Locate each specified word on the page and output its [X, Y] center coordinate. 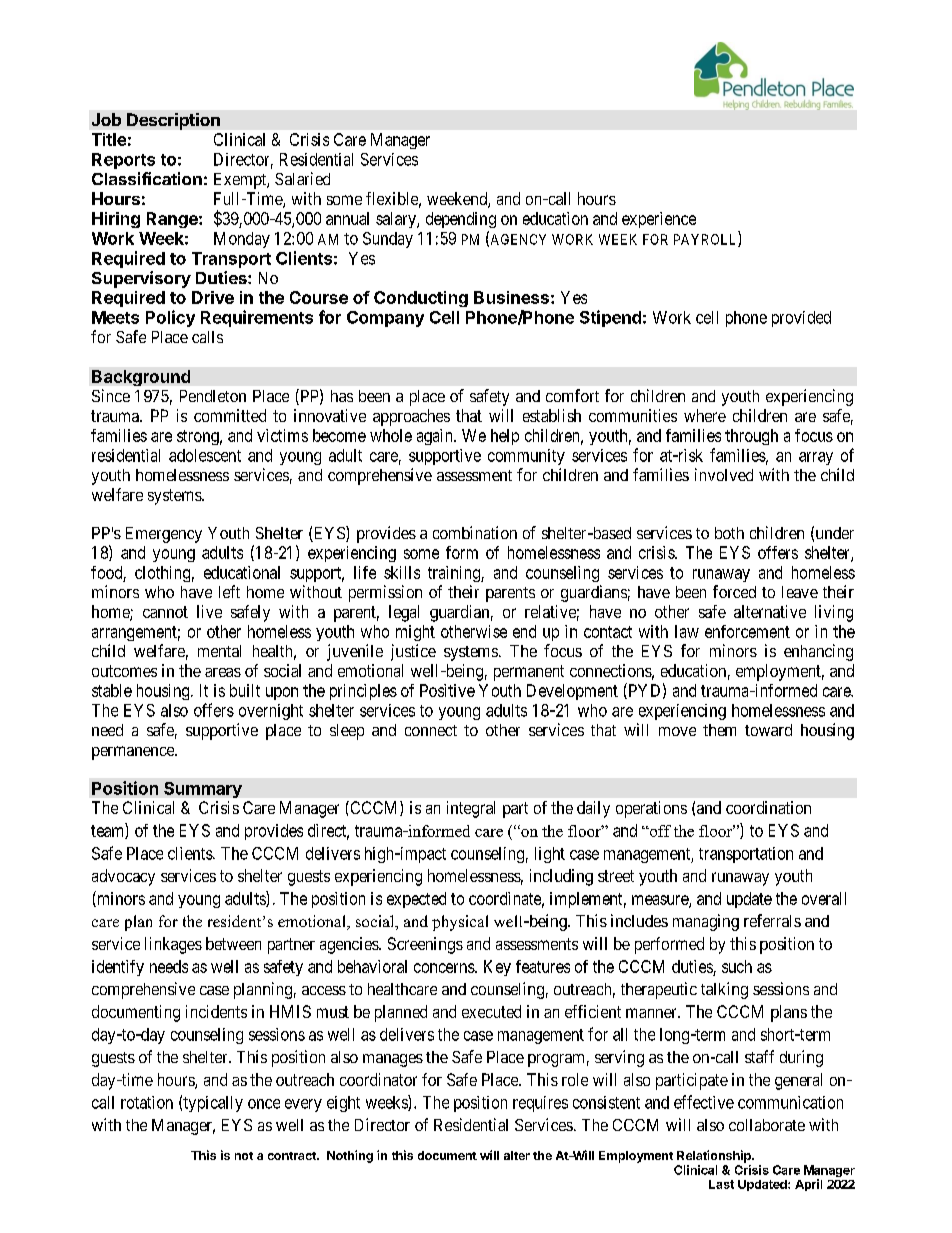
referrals [772, 920]
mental [219, 651]
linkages [173, 945]
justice [413, 652]
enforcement [747, 631]
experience [659, 220]
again [436, 437]
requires [540, 1104]
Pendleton [213, 396]
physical [460, 923]
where [705, 415]
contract [293, 1156]
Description [173, 121]
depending [461, 220]
